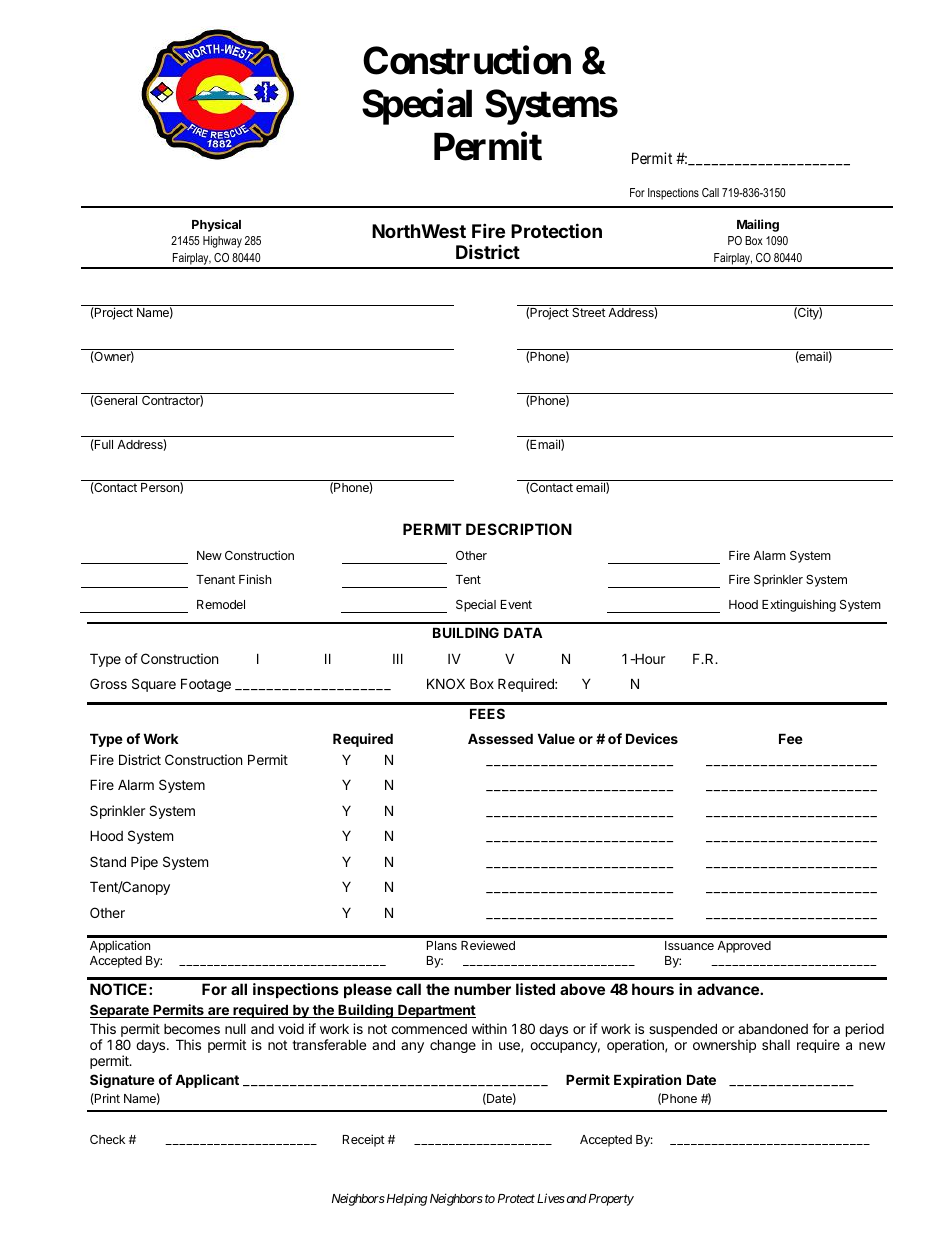 This page has height=1234, width=952. I want to click on Check, so click(107, 1139).
